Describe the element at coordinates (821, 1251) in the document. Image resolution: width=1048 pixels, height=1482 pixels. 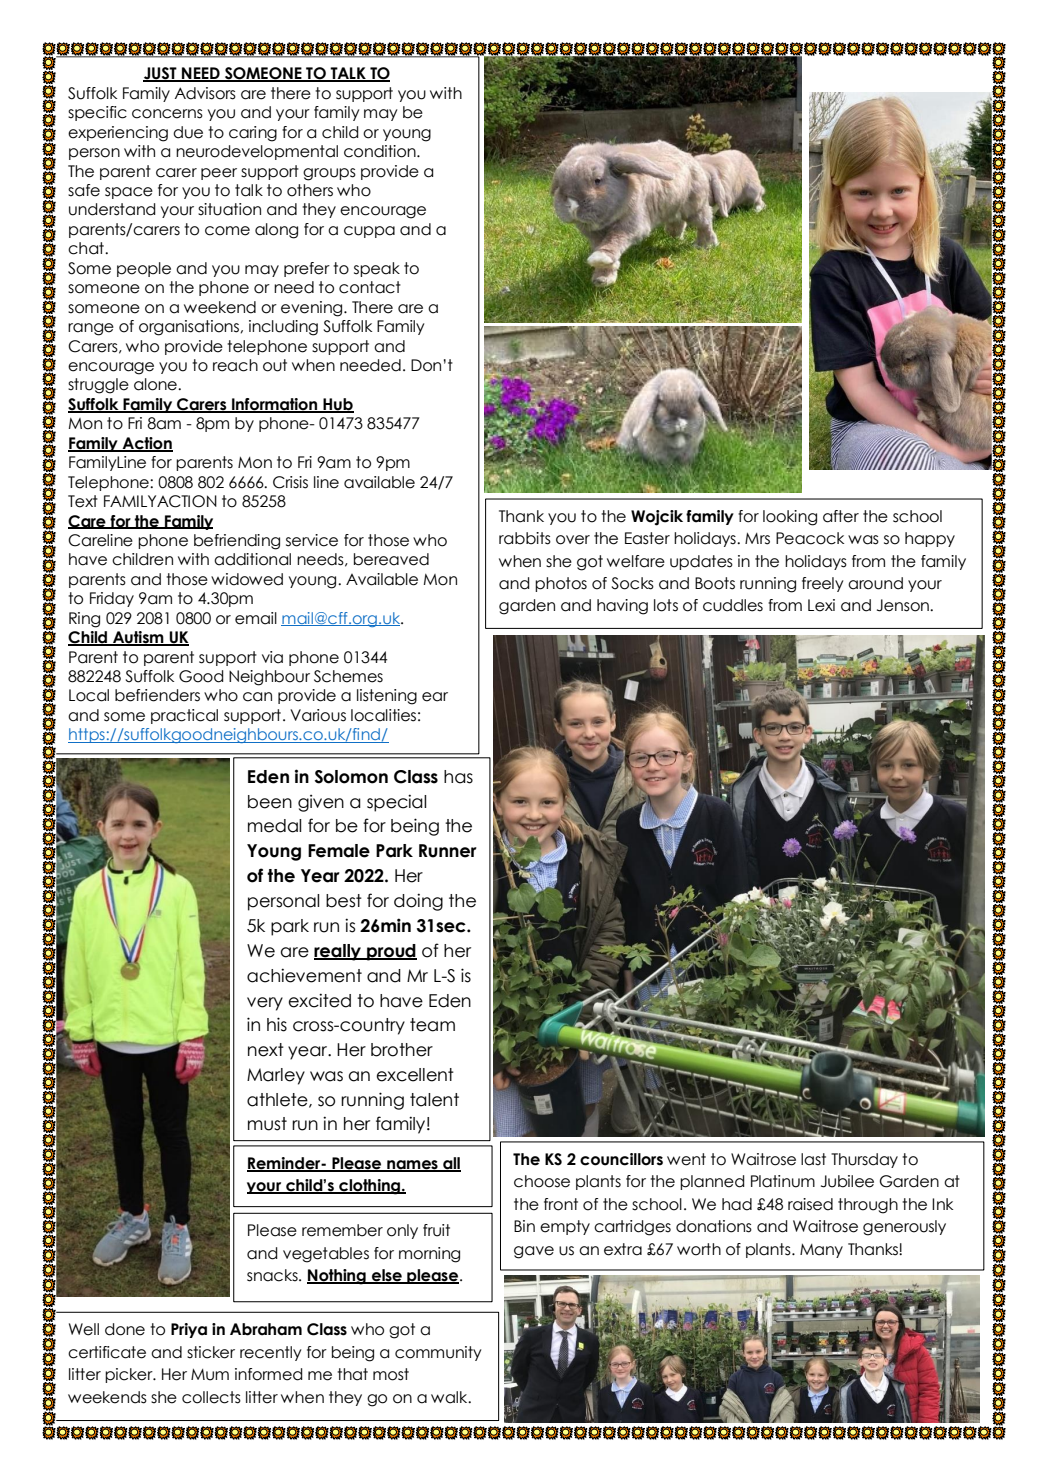
I see `Many` at that location.
